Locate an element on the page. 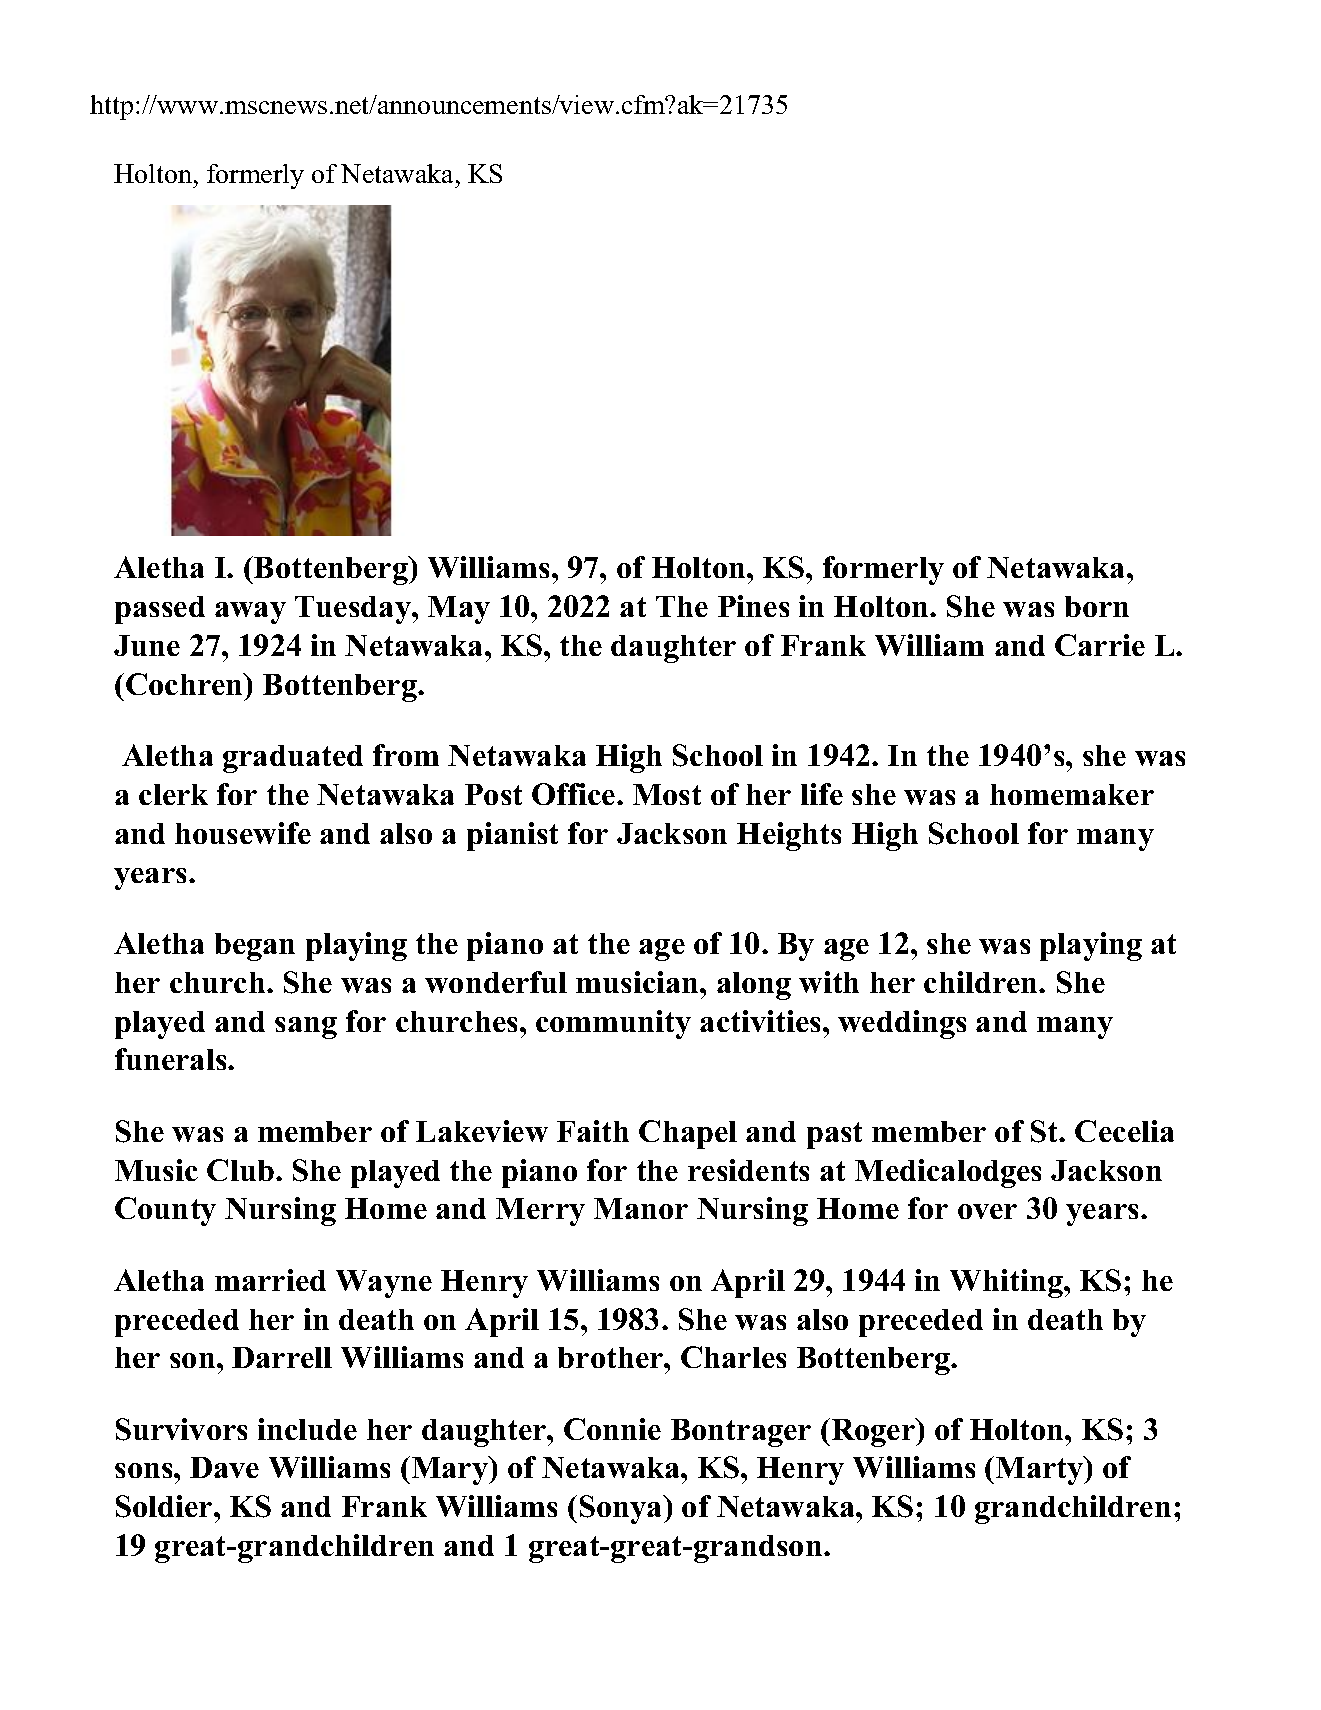 The width and height of the image is (1321, 1710). Whiting is located at coordinates (1007, 1283).
